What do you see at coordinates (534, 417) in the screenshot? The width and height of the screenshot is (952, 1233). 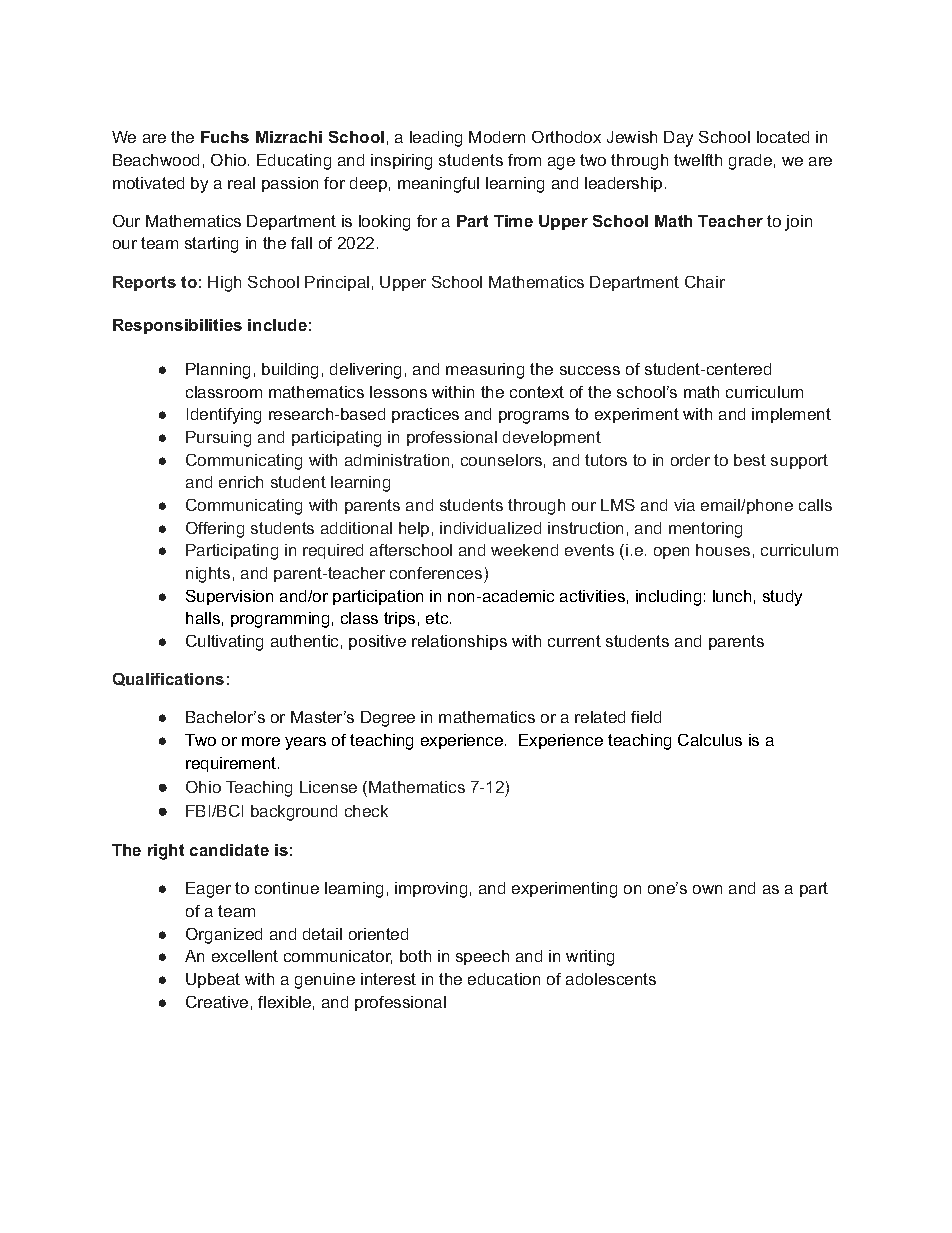 I see `programs` at bounding box center [534, 417].
